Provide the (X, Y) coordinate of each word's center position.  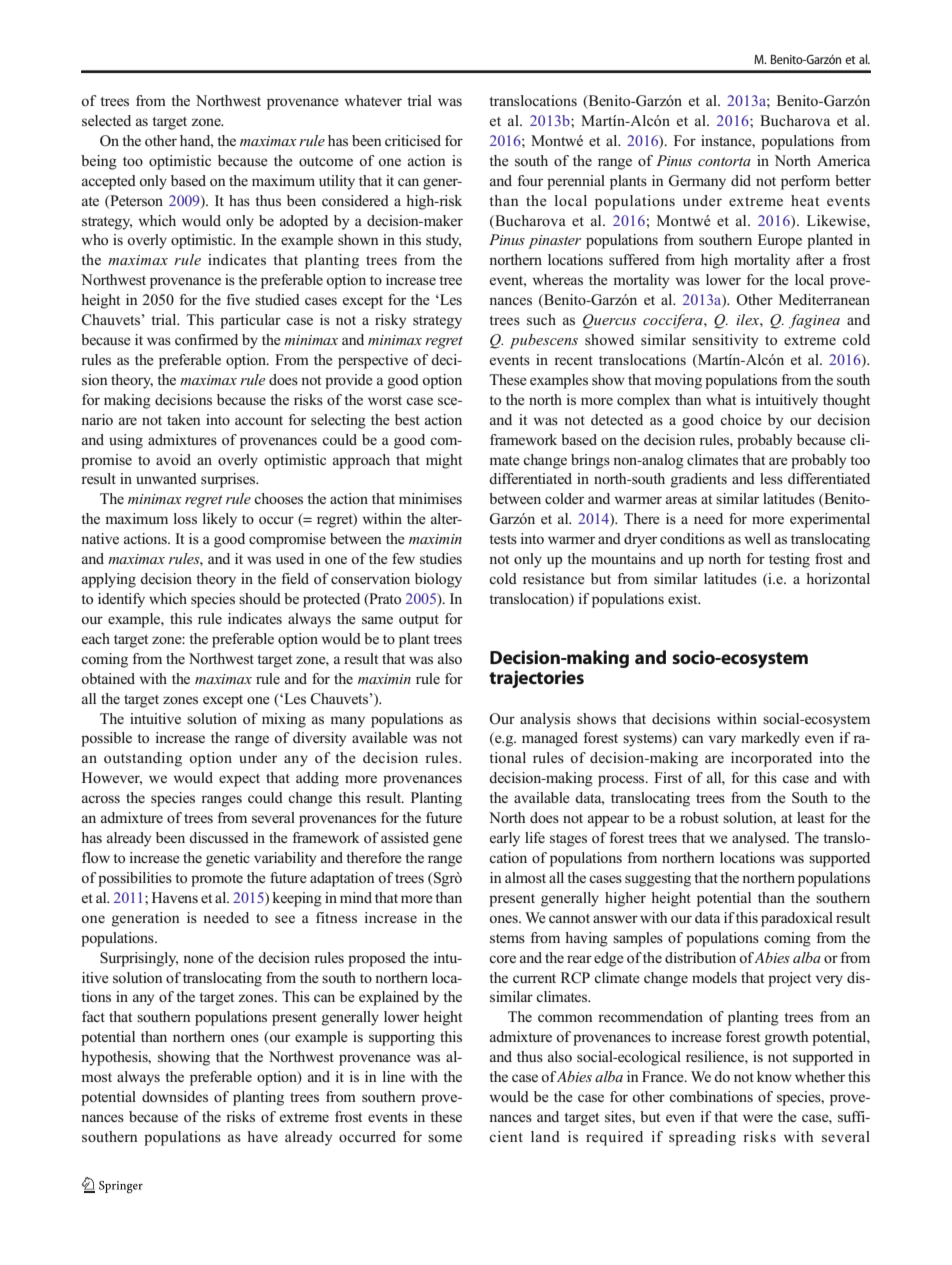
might (444, 461)
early (505, 839)
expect (239, 780)
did (741, 180)
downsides (175, 1097)
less (771, 478)
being (99, 162)
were (758, 1118)
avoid (173, 459)
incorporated (771, 759)
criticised (413, 141)
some (445, 1138)
